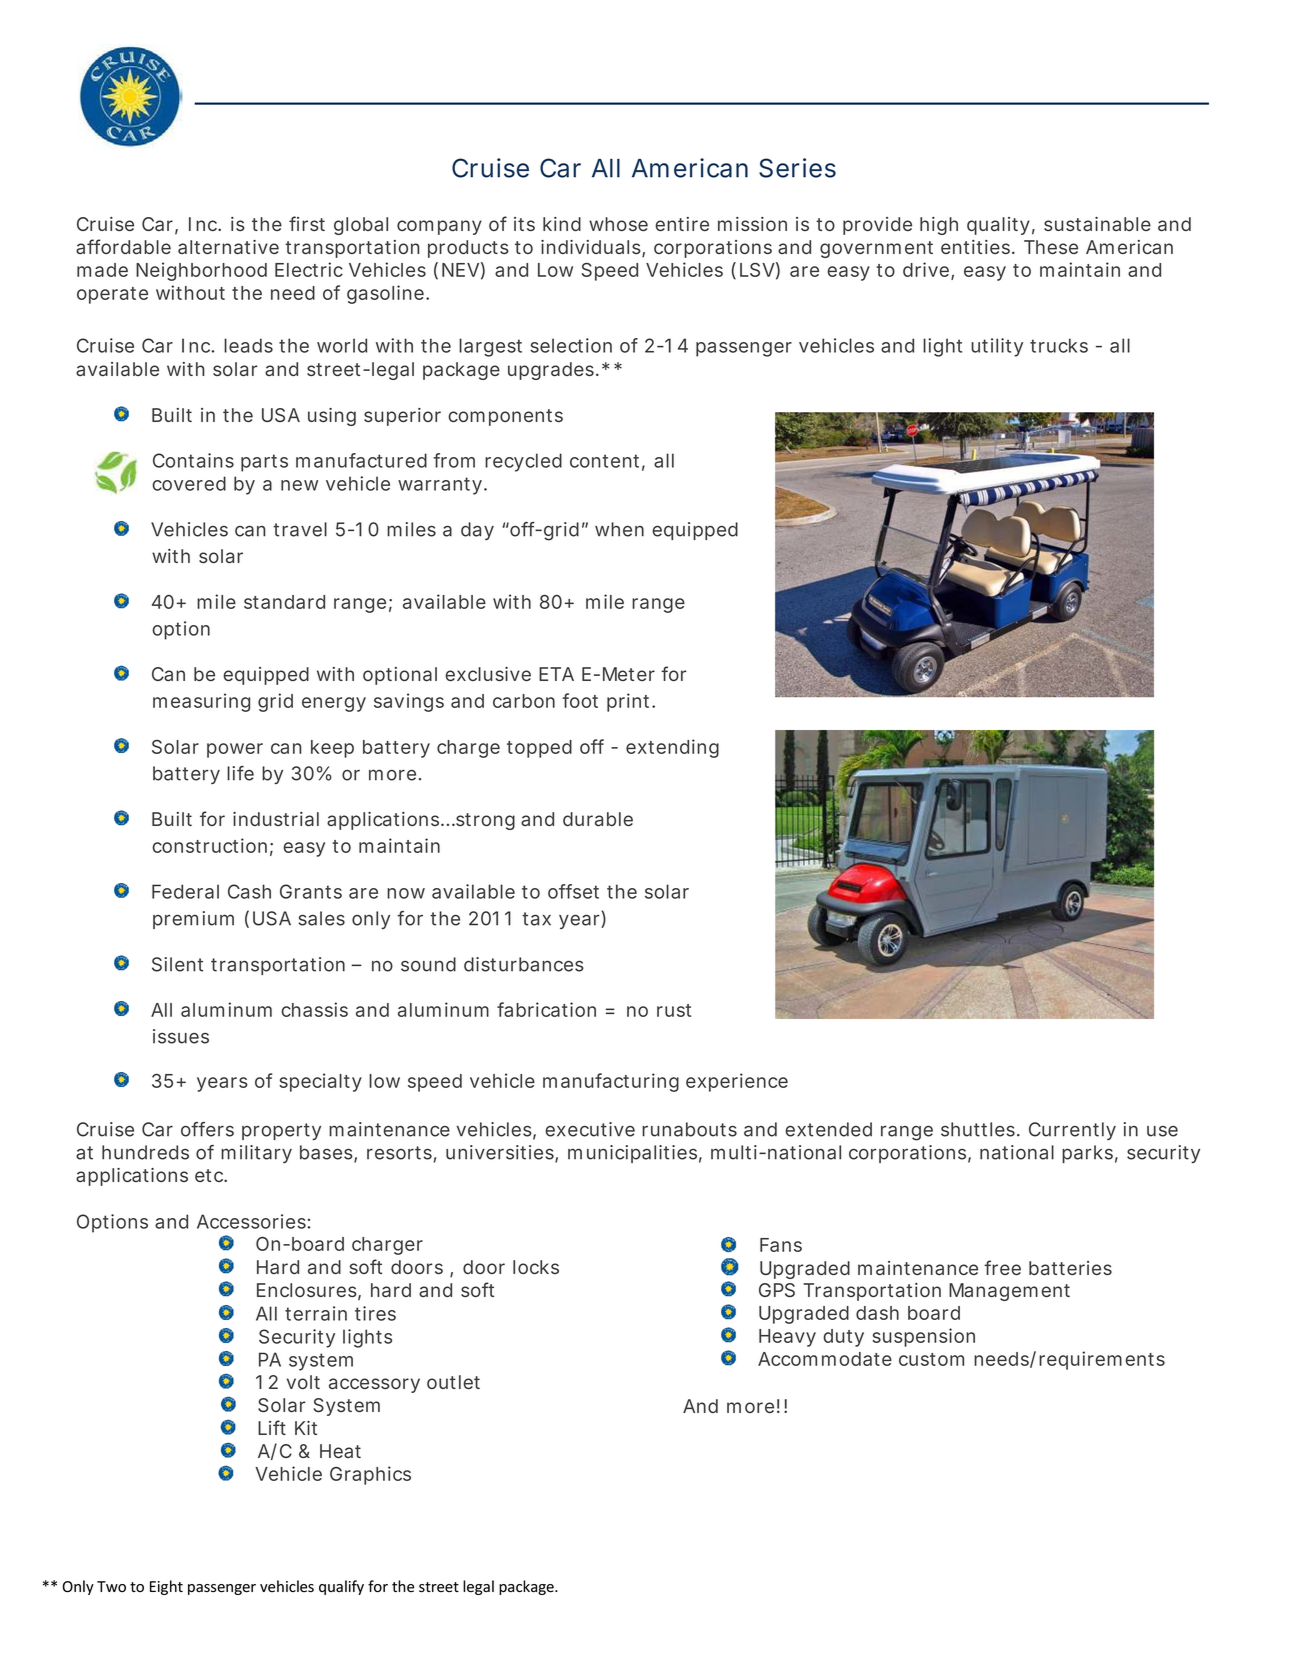 The image size is (1290, 1670). What do you see at coordinates (370, 1475) in the page?
I see `Graphics` at bounding box center [370, 1475].
